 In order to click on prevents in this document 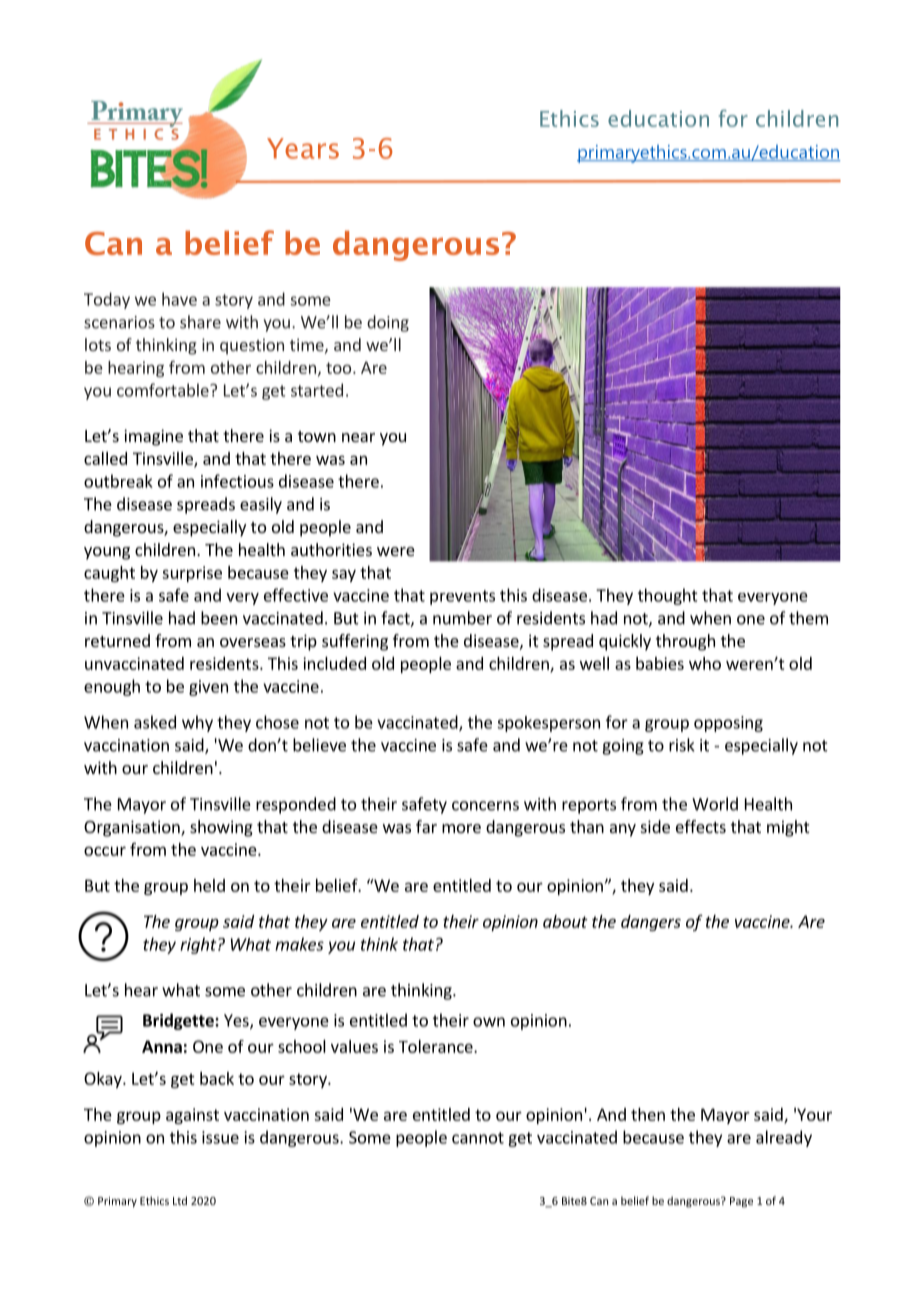, I will do `click(462, 597)`.
